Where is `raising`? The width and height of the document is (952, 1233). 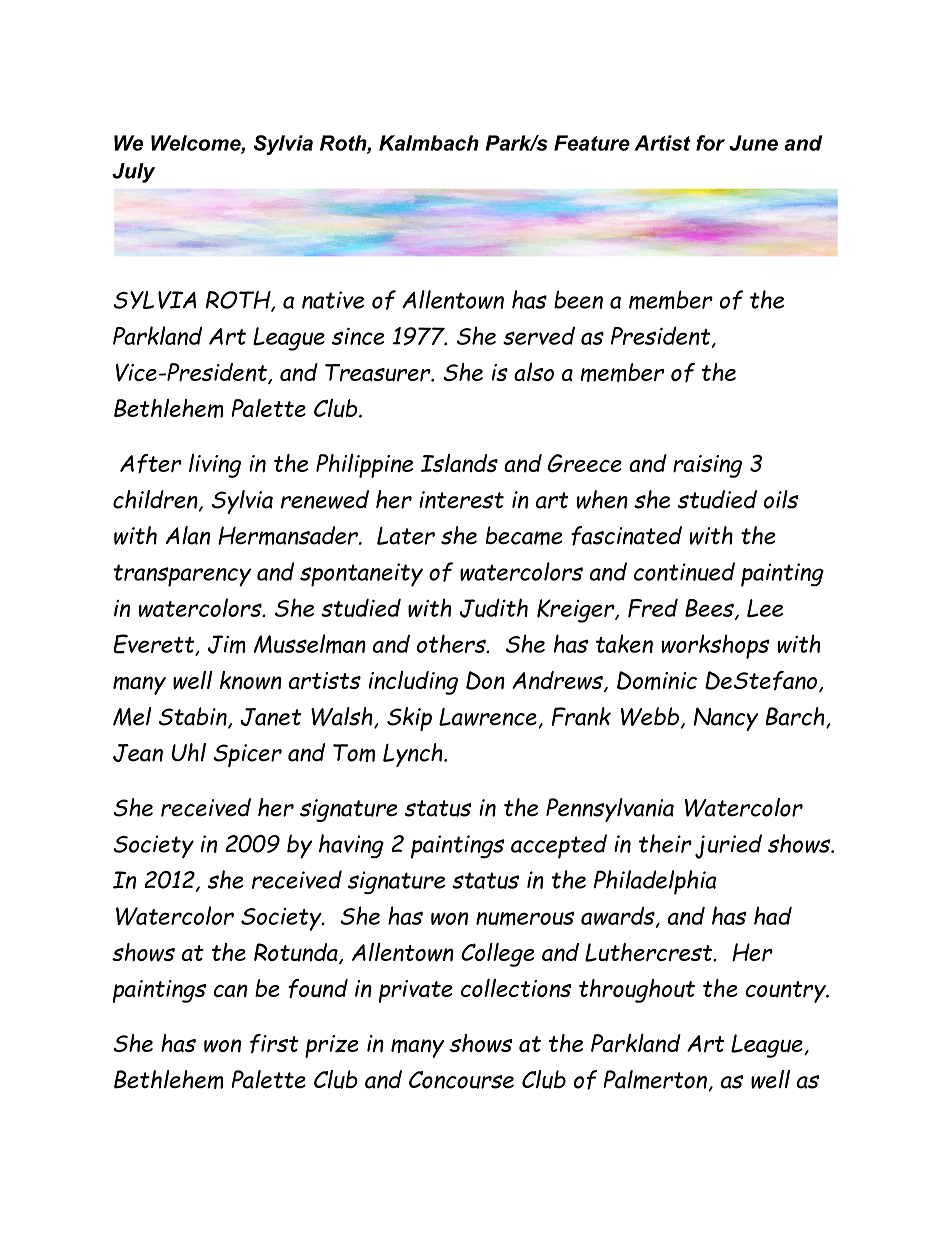 raising is located at coordinates (707, 466).
